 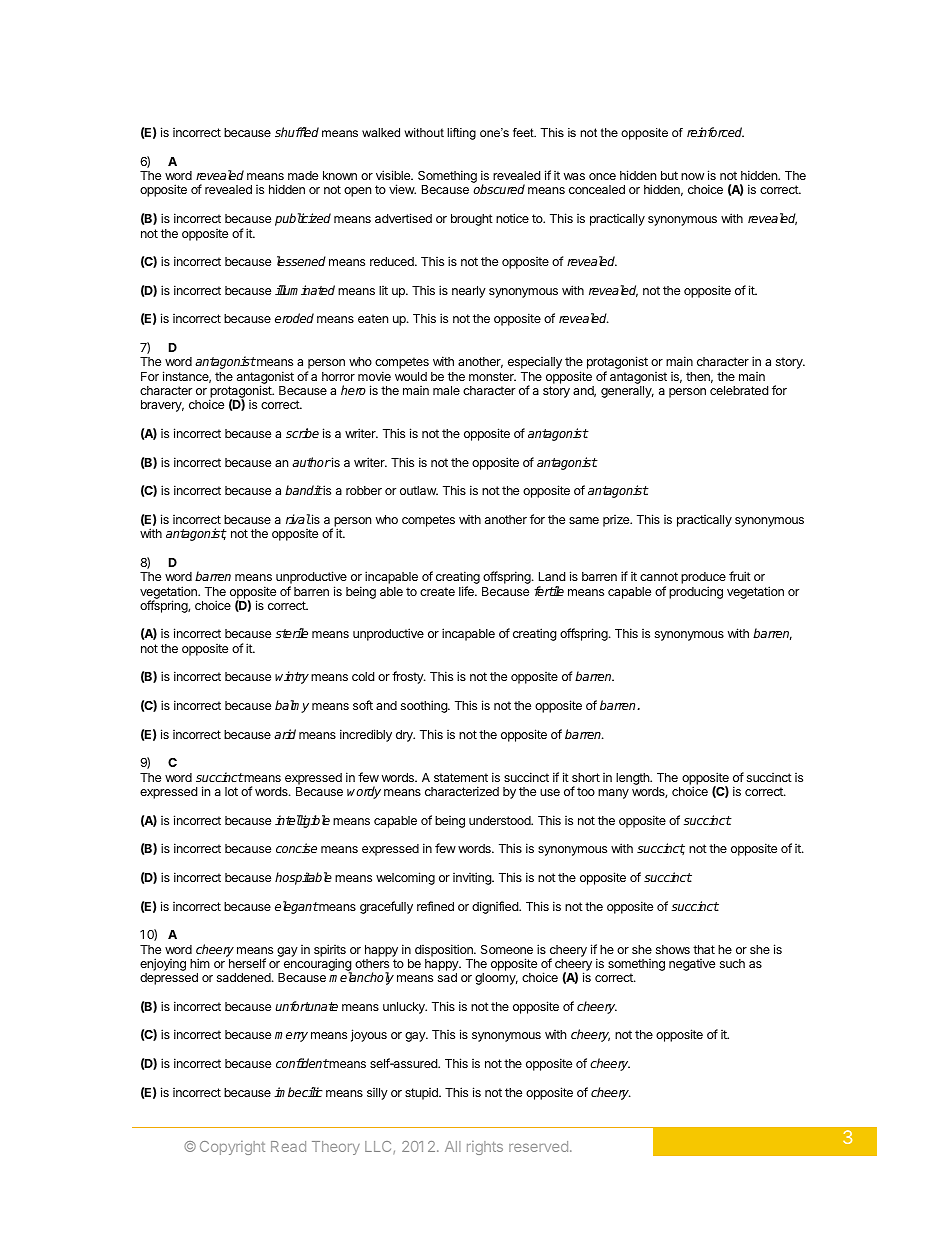 What do you see at coordinates (669, 175) in the screenshot?
I see `but` at bounding box center [669, 175].
